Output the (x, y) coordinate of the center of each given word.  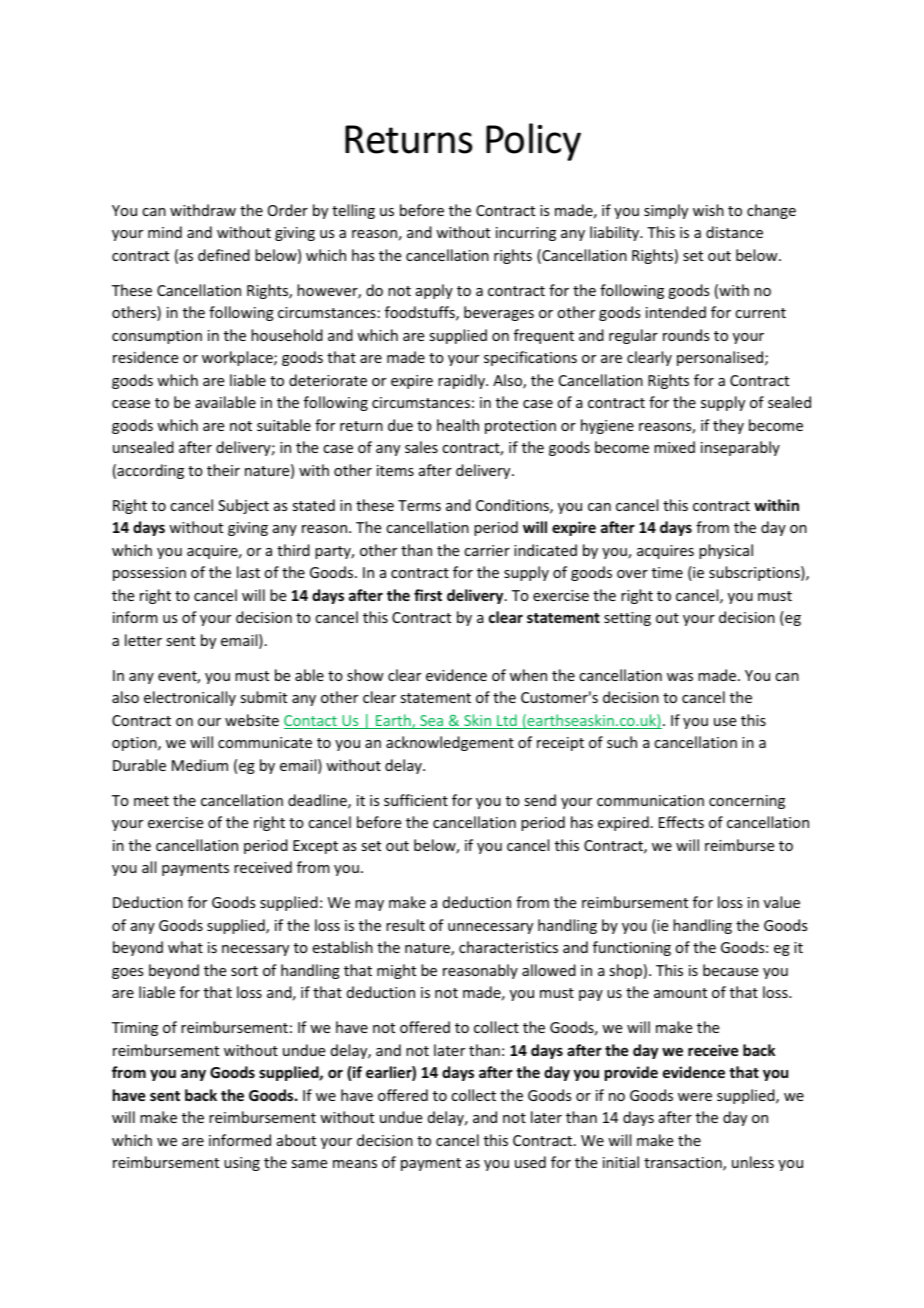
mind (165, 232)
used (530, 1162)
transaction (684, 1164)
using (242, 1164)
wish (708, 210)
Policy (533, 142)
